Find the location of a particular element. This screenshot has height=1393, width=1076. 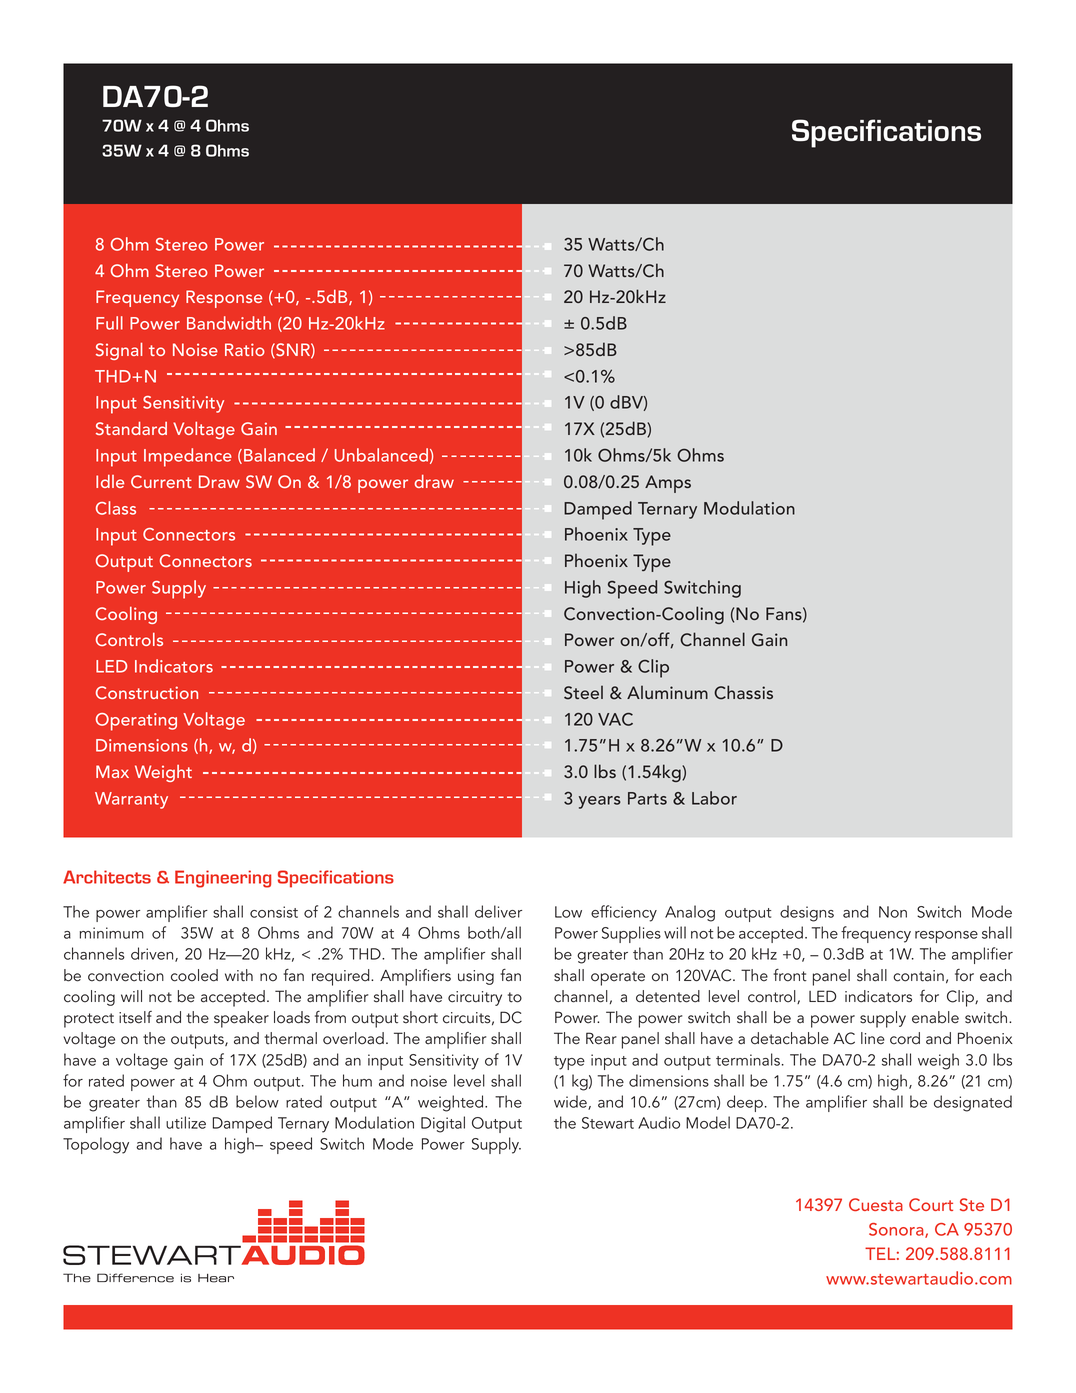

Court is located at coordinates (931, 1204).
